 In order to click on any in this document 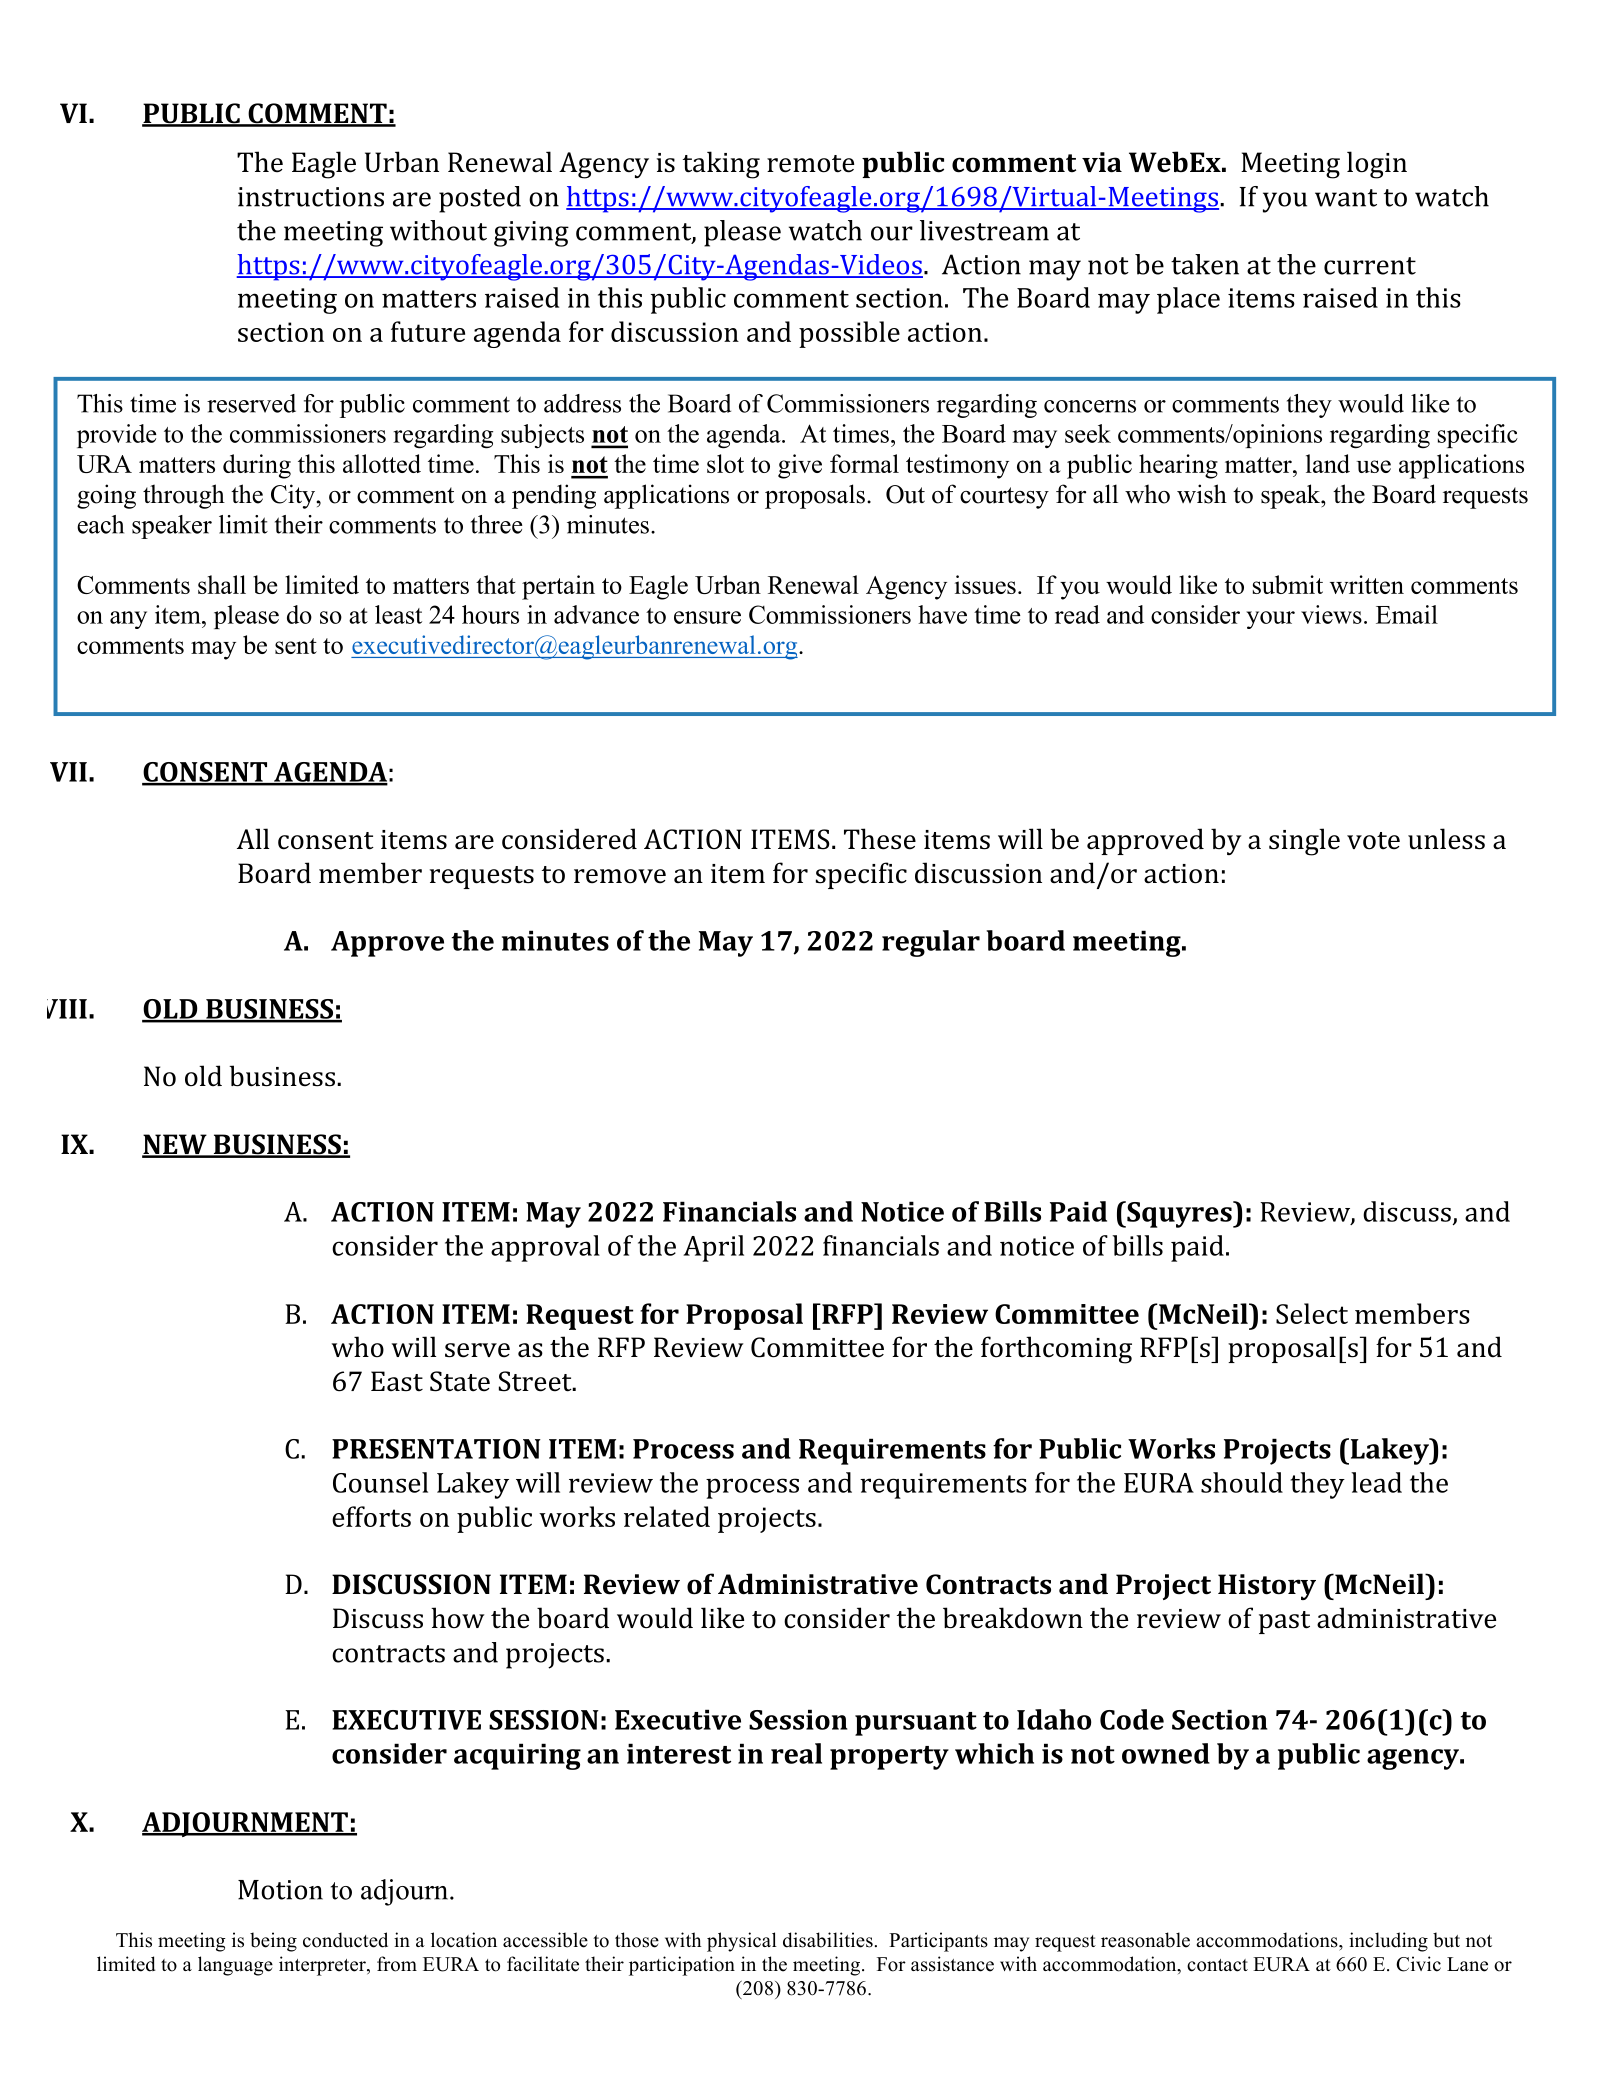, I will do `click(128, 620)`.
